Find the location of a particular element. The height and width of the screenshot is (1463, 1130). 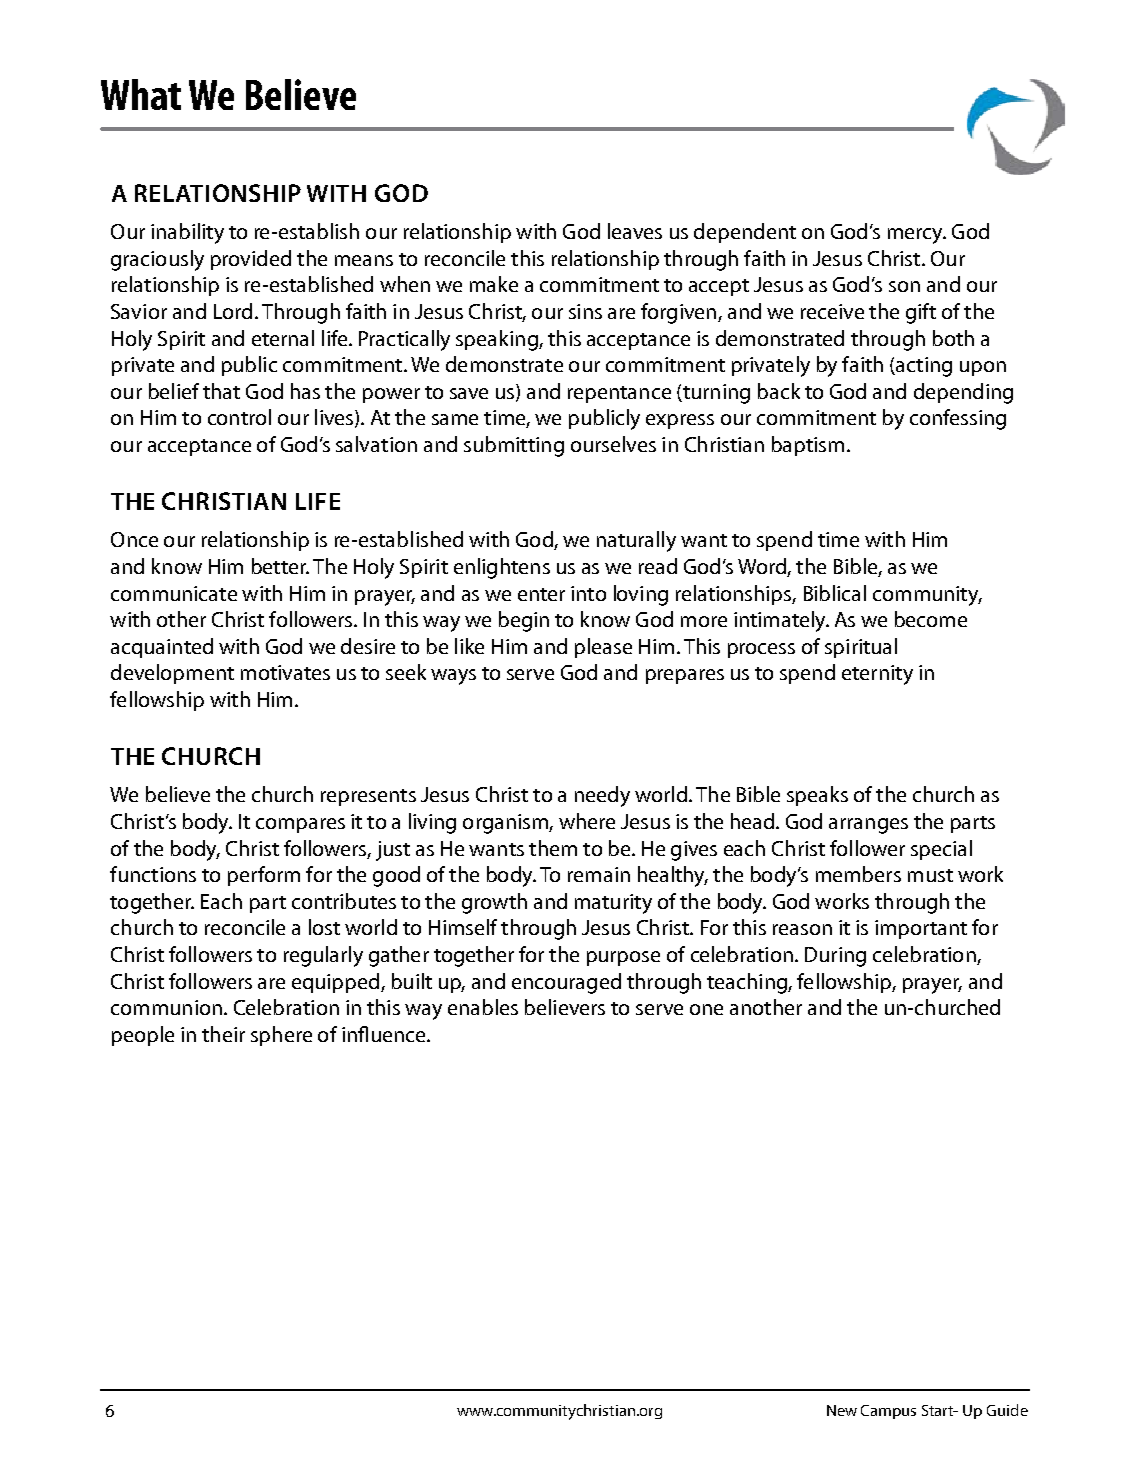

compares is located at coordinates (300, 825).
